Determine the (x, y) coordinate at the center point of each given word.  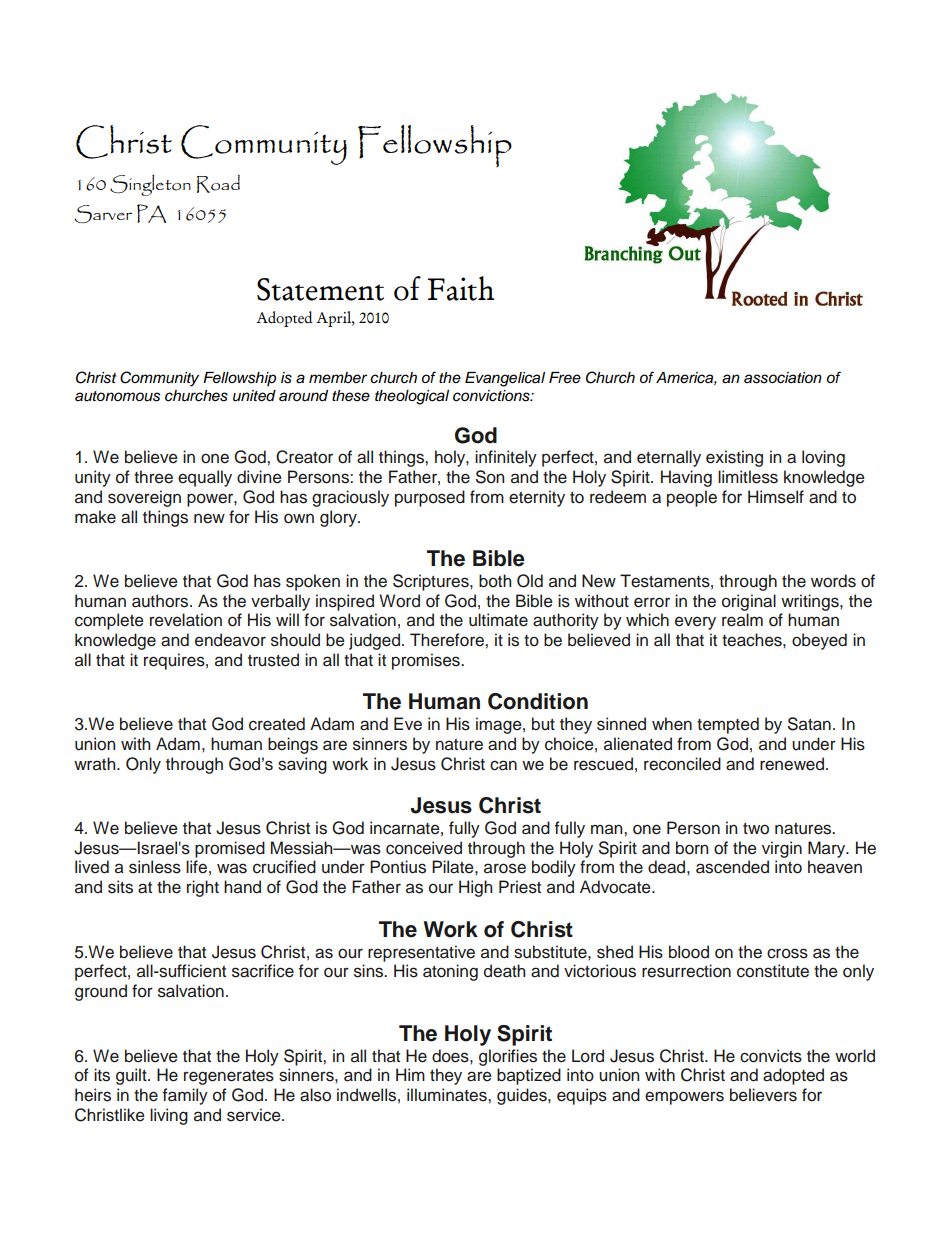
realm (742, 620)
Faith (461, 288)
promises (427, 661)
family (185, 1096)
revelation (186, 620)
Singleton (150, 185)
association (783, 378)
